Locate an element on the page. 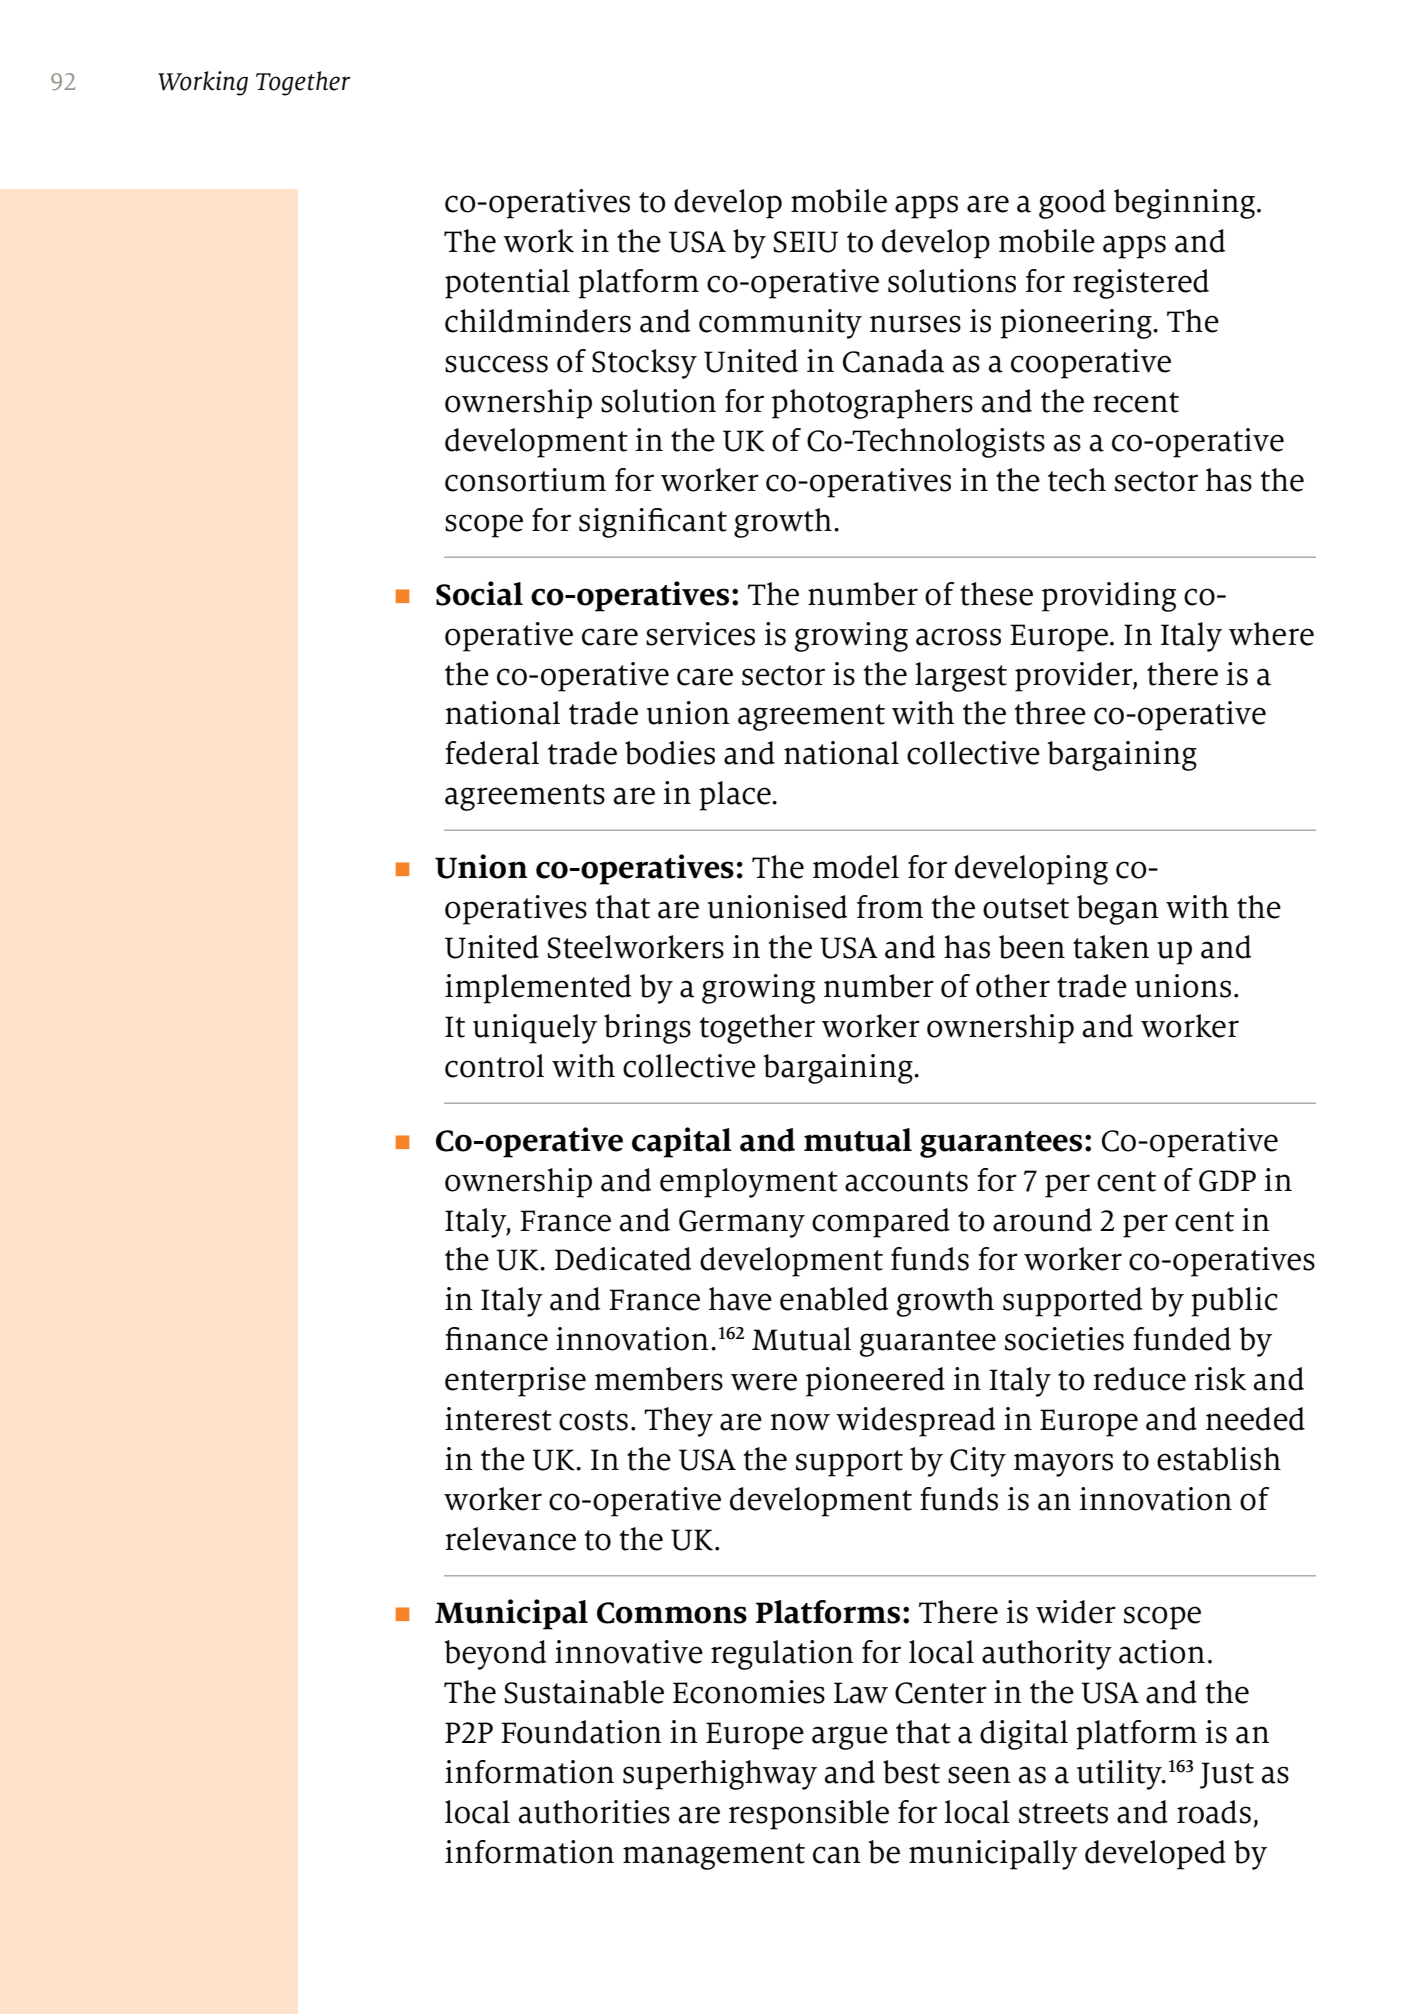 This image has width=1425, height=2015. SEIU is located at coordinates (805, 242).
